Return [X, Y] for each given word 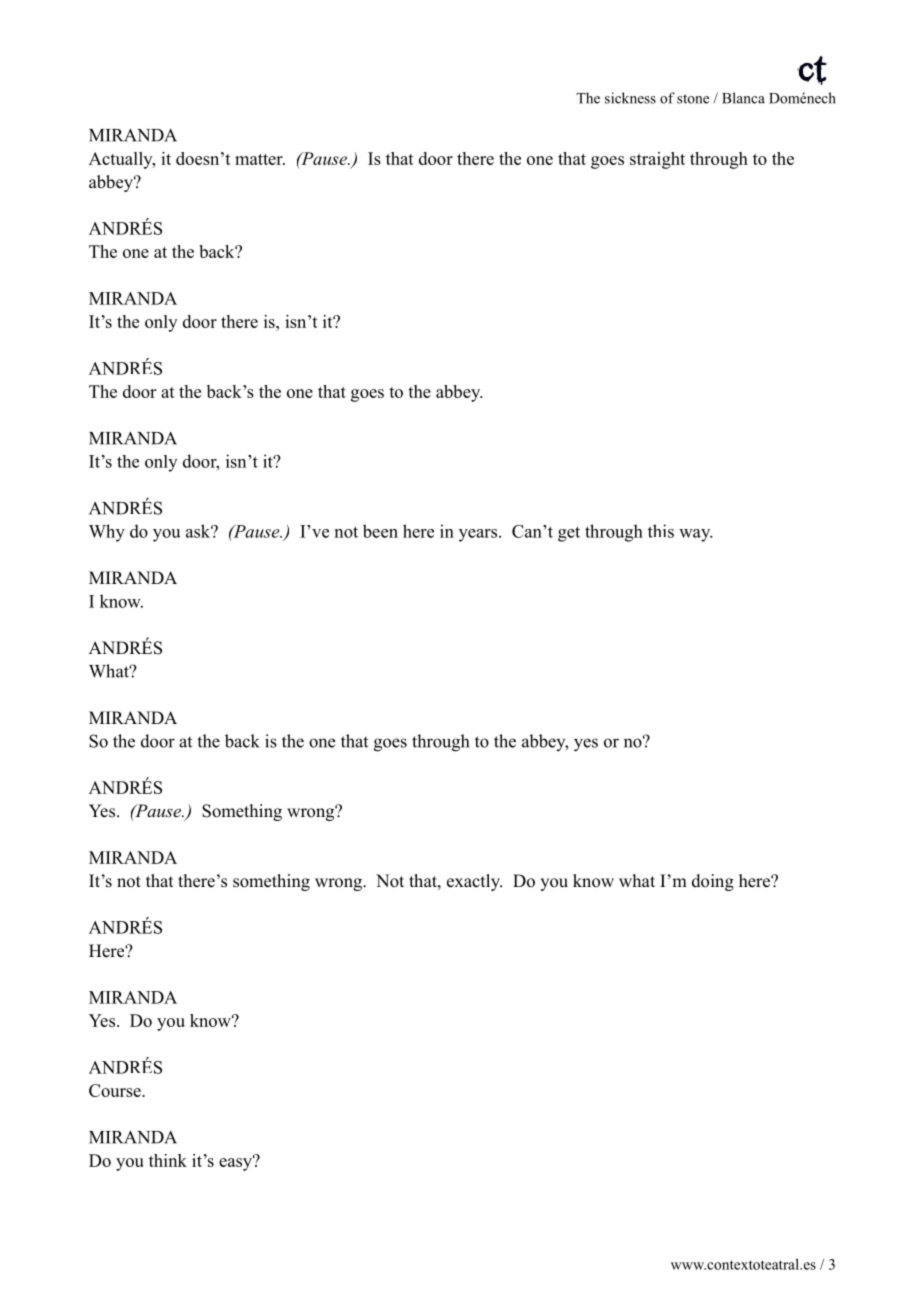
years [479, 535]
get [569, 534]
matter [260, 159]
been [380, 531]
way [696, 535]
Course [116, 1090]
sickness [630, 98]
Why [107, 533]
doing [713, 882]
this [661, 531]
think [168, 1160]
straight [657, 160]
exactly [474, 882]
